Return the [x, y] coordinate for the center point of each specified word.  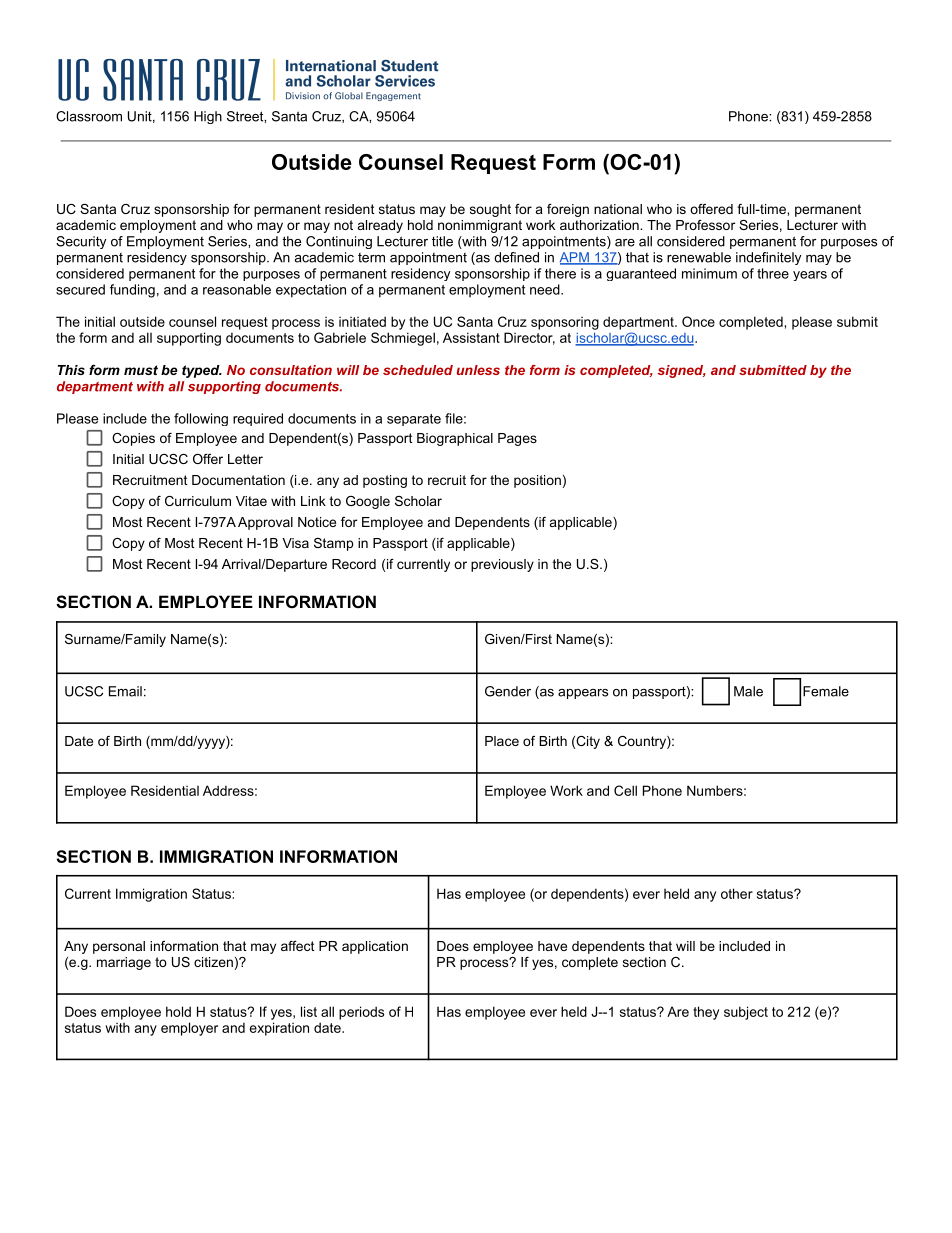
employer [189, 1029]
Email [125, 691]
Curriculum [198, 501]
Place [502, 741]
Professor [705, 225]
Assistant [471, 337]
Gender [508, 691]
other [737, 893]
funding [132, 291]
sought [490, 210]
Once [698, 321]
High [208, 117]
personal [119, 947]
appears [583, 694]
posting [385, 481]
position [537, 481]
